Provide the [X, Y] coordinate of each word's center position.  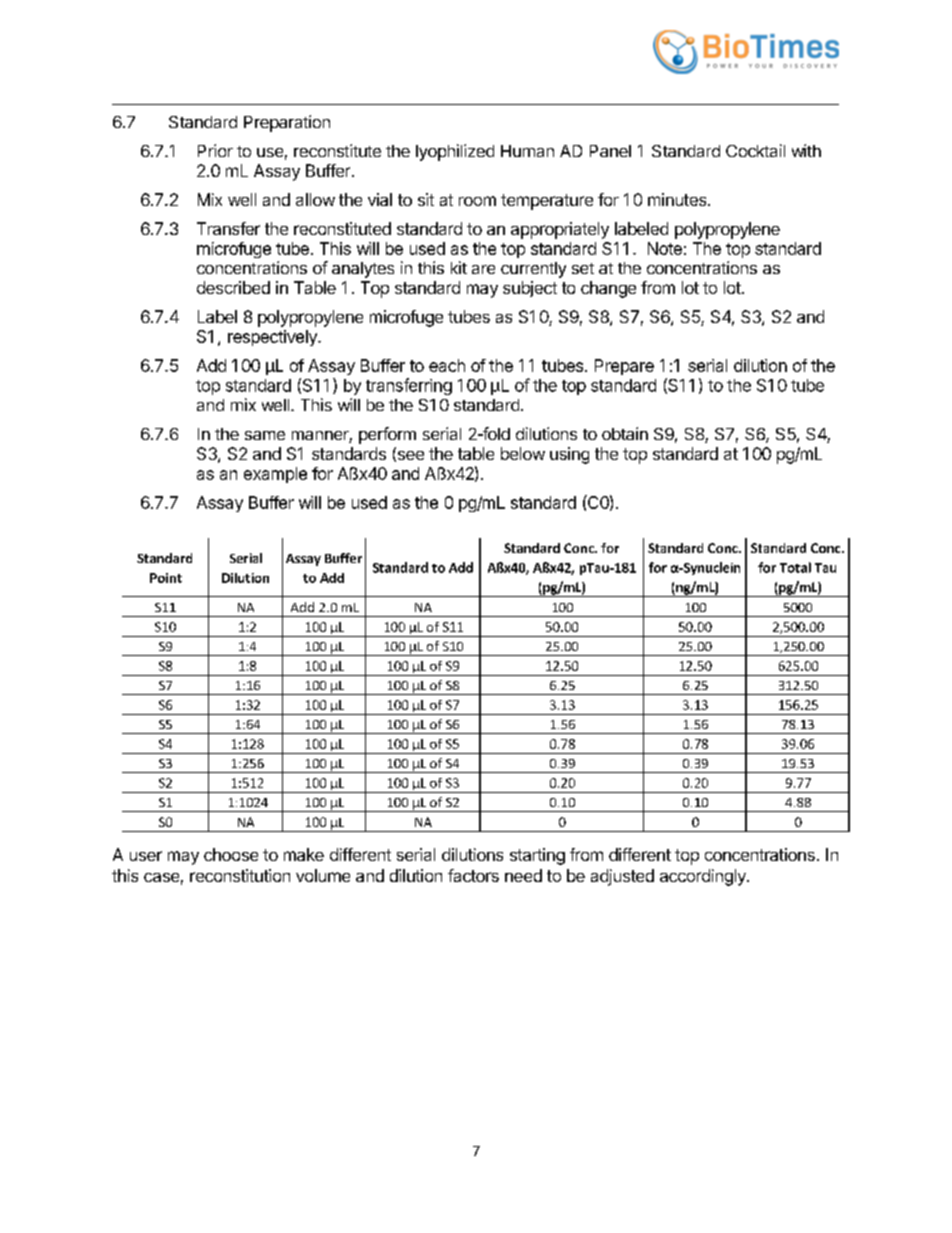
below [523, 453]
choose [231, 854]
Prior [215, 150]
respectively [273, 338]
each [447, 365]
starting [537, 856]
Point [166, 578]
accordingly [704, 877]
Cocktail [755, 150]
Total [795, 567]
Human [527, 151]
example [275, 475]
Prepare [624, 367]
